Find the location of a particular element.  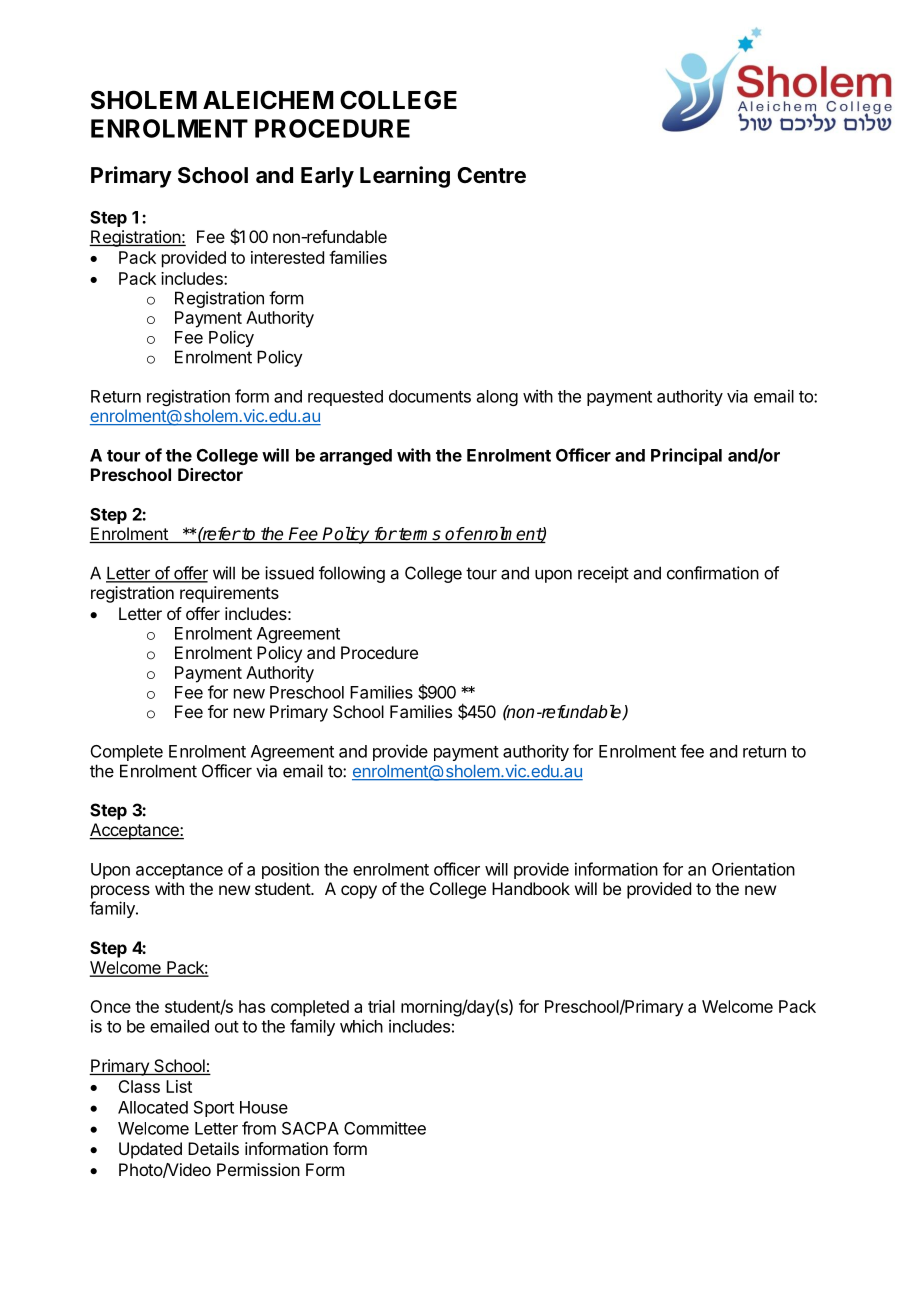

requirements is located at coordinates (229, 594).
